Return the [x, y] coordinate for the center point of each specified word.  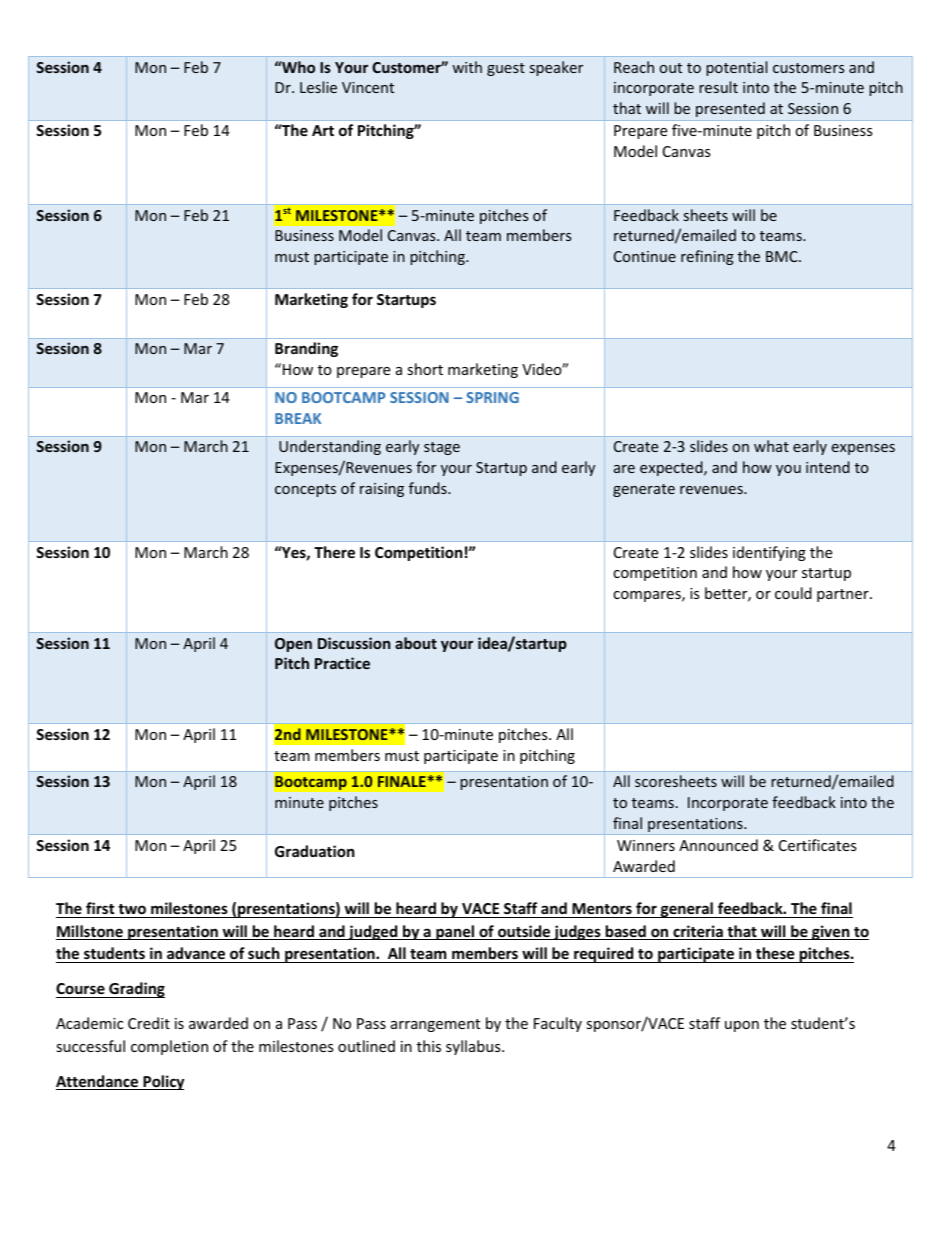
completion [169, 1047]
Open [293, 645]
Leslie [318, 87]
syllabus [474, 1047]
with [467, 67]
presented [730, 109]
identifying [769, 553]
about [416, 643]
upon [742, 1026]
